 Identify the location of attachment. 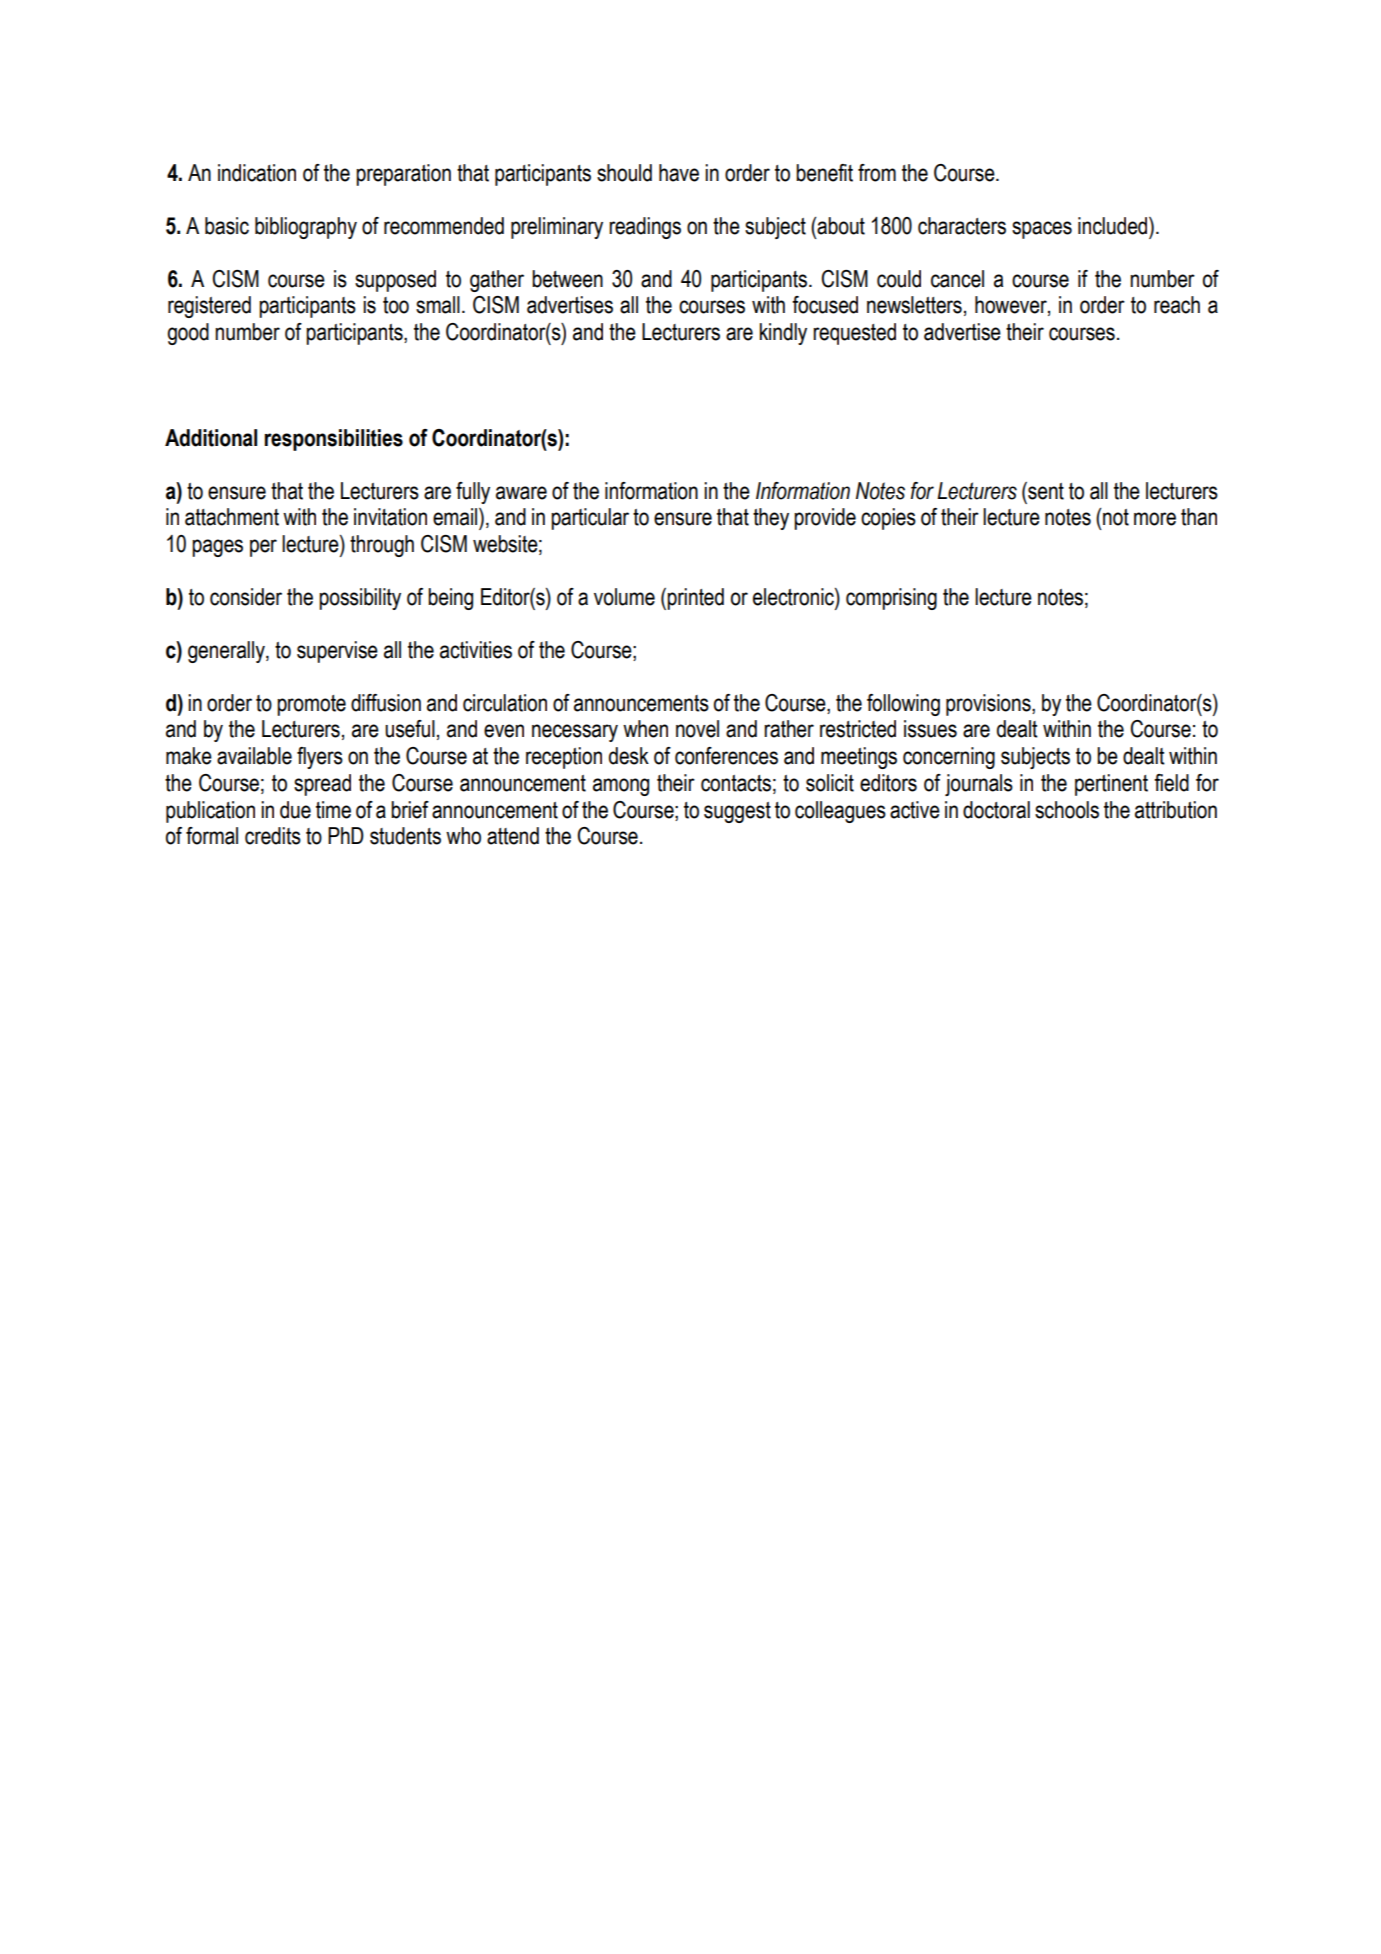
(232, 517).
